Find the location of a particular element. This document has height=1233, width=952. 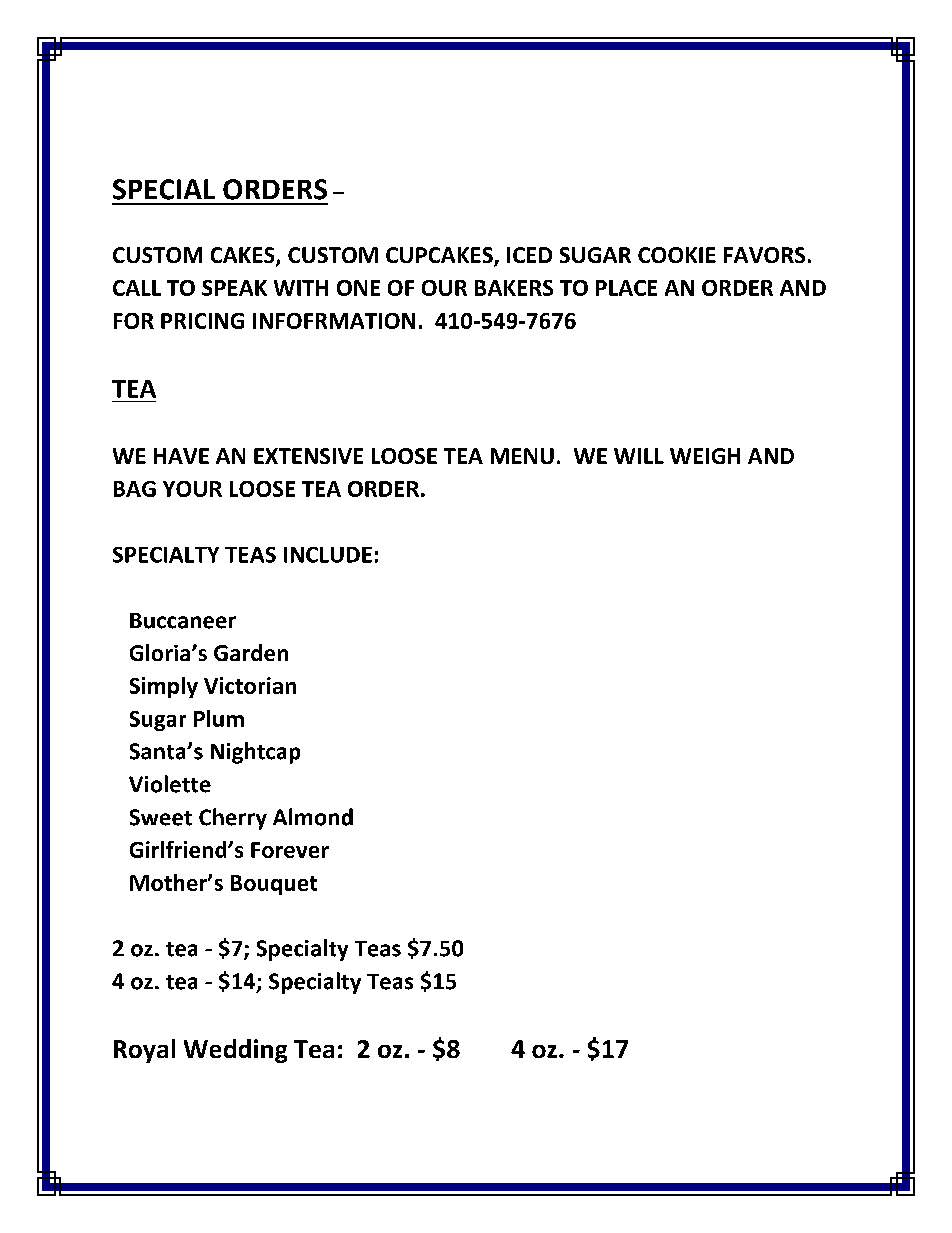

BAKERS is located at coordinates (514, 288).
